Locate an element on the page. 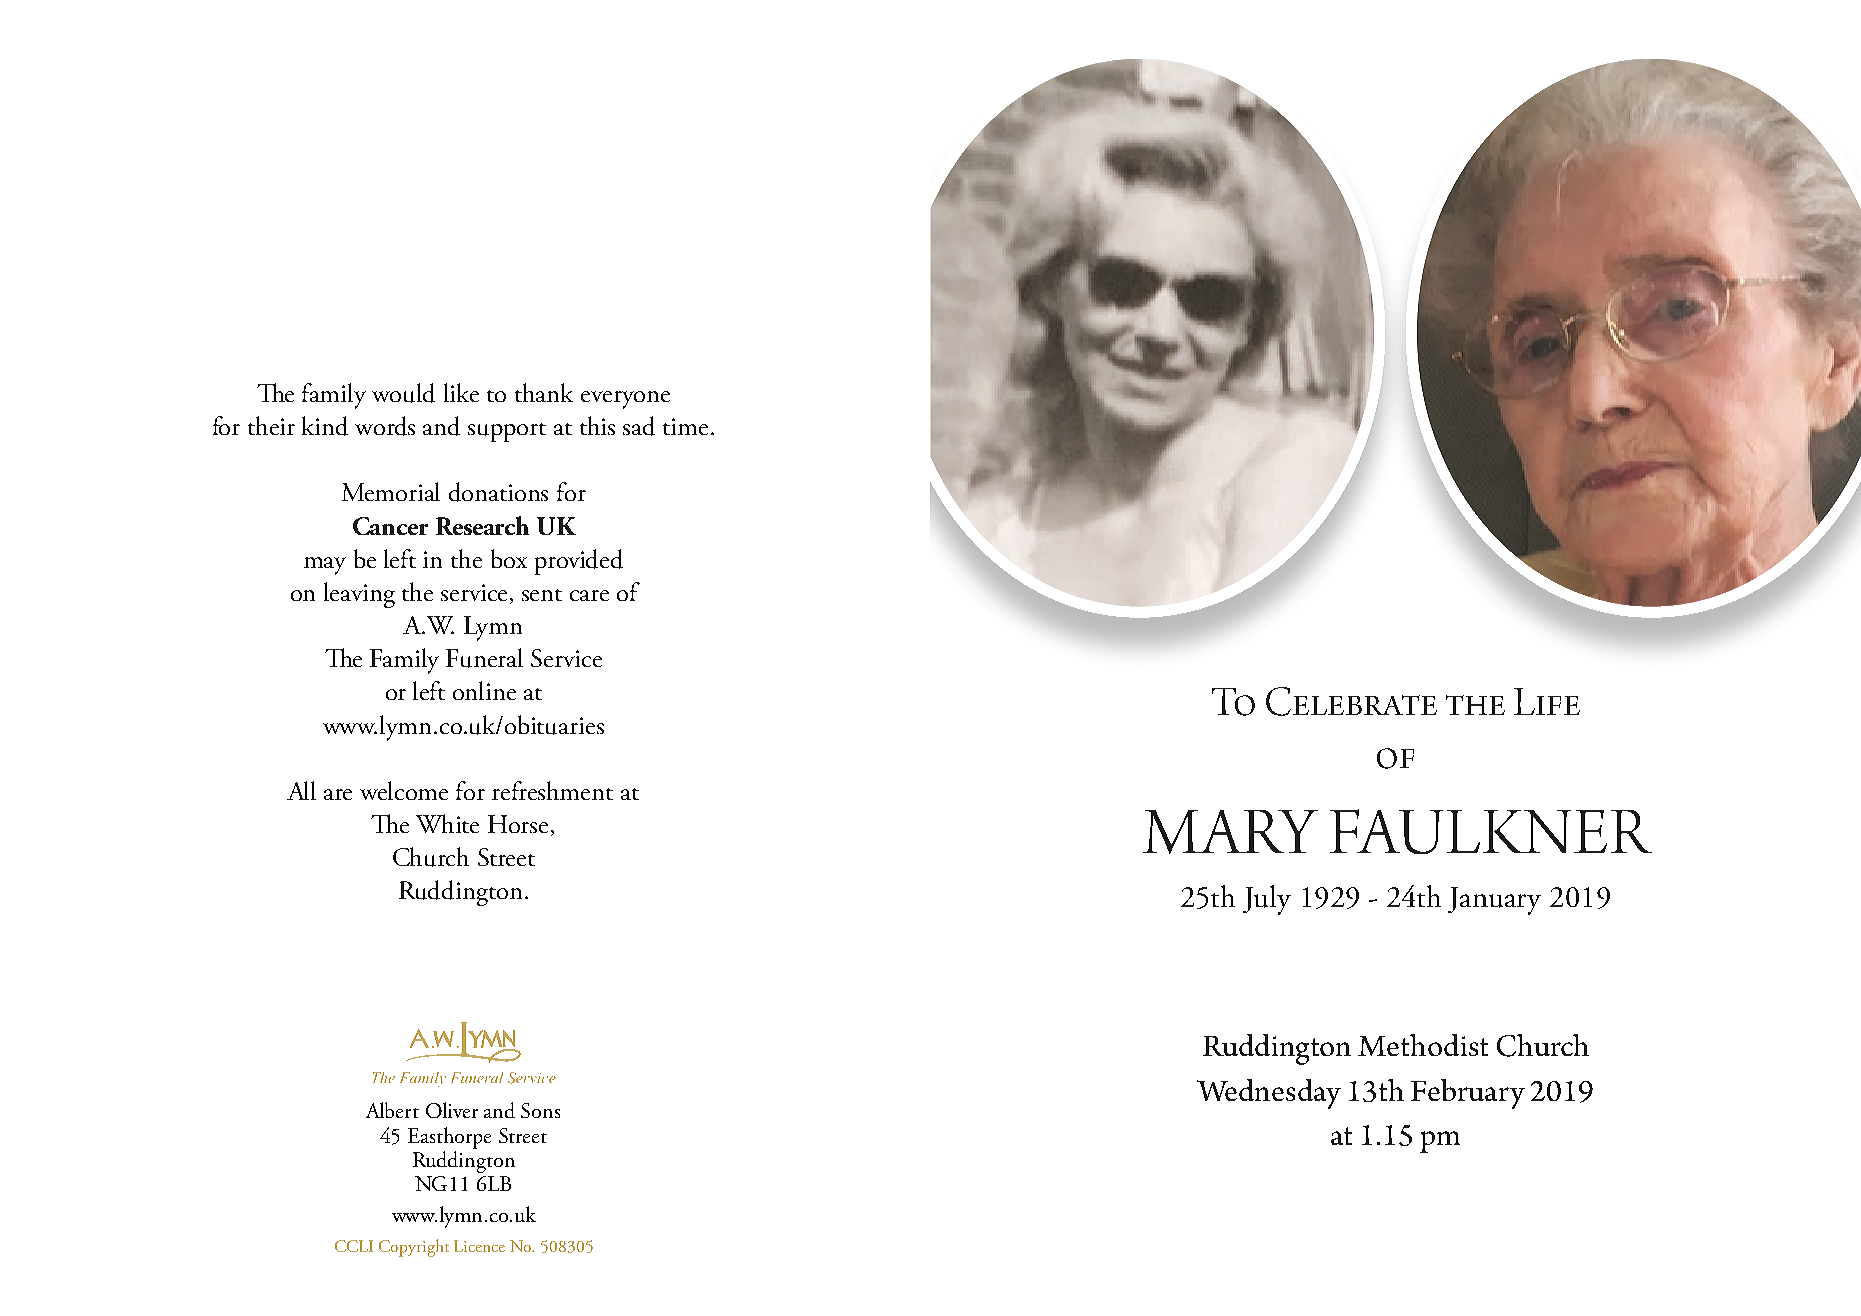  MARY is located at coordinates (1230, 832).
